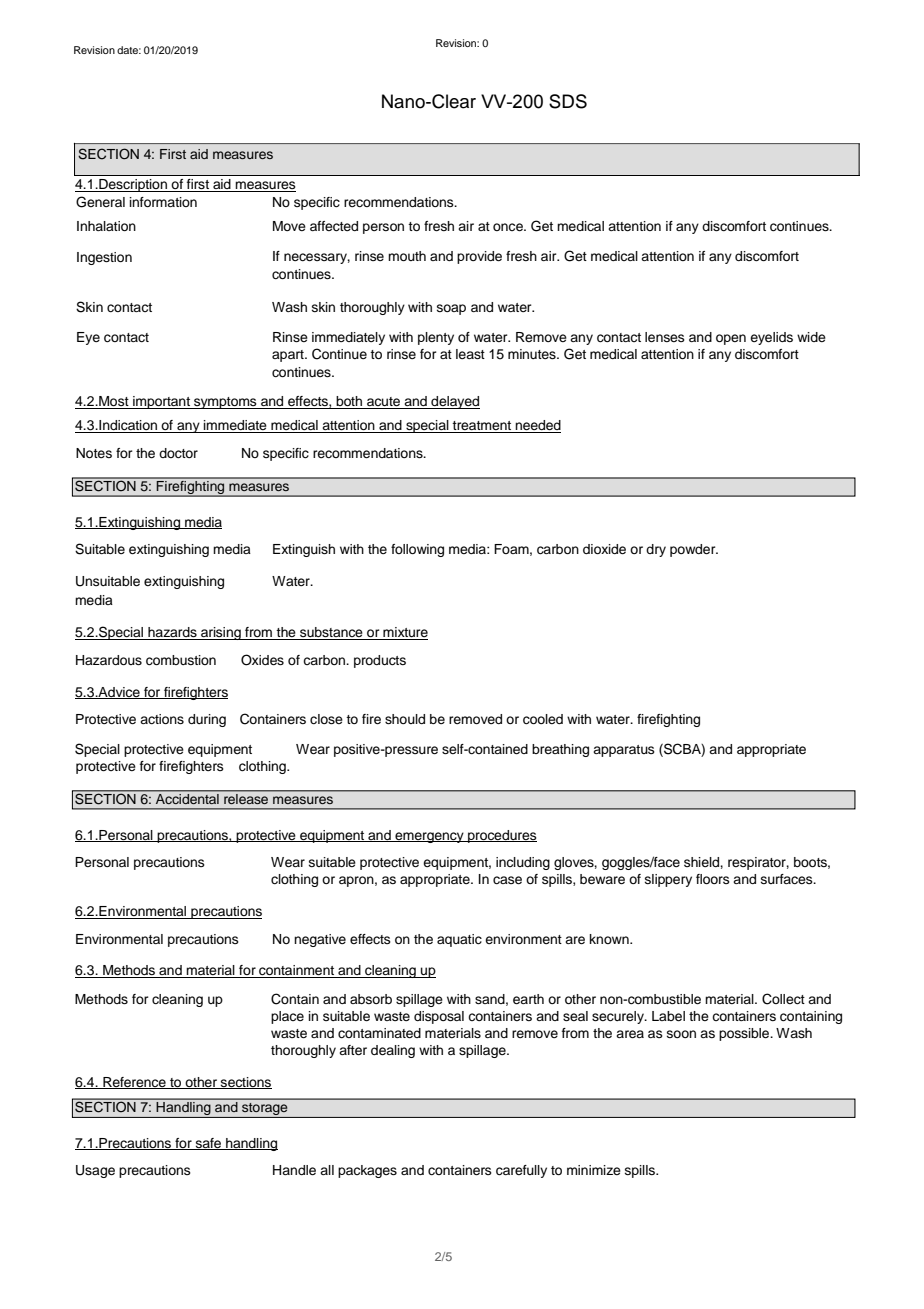  What do you see at coordinates (568, 101) in the page?
I see `SDS` at bounding box center [568, 101].
